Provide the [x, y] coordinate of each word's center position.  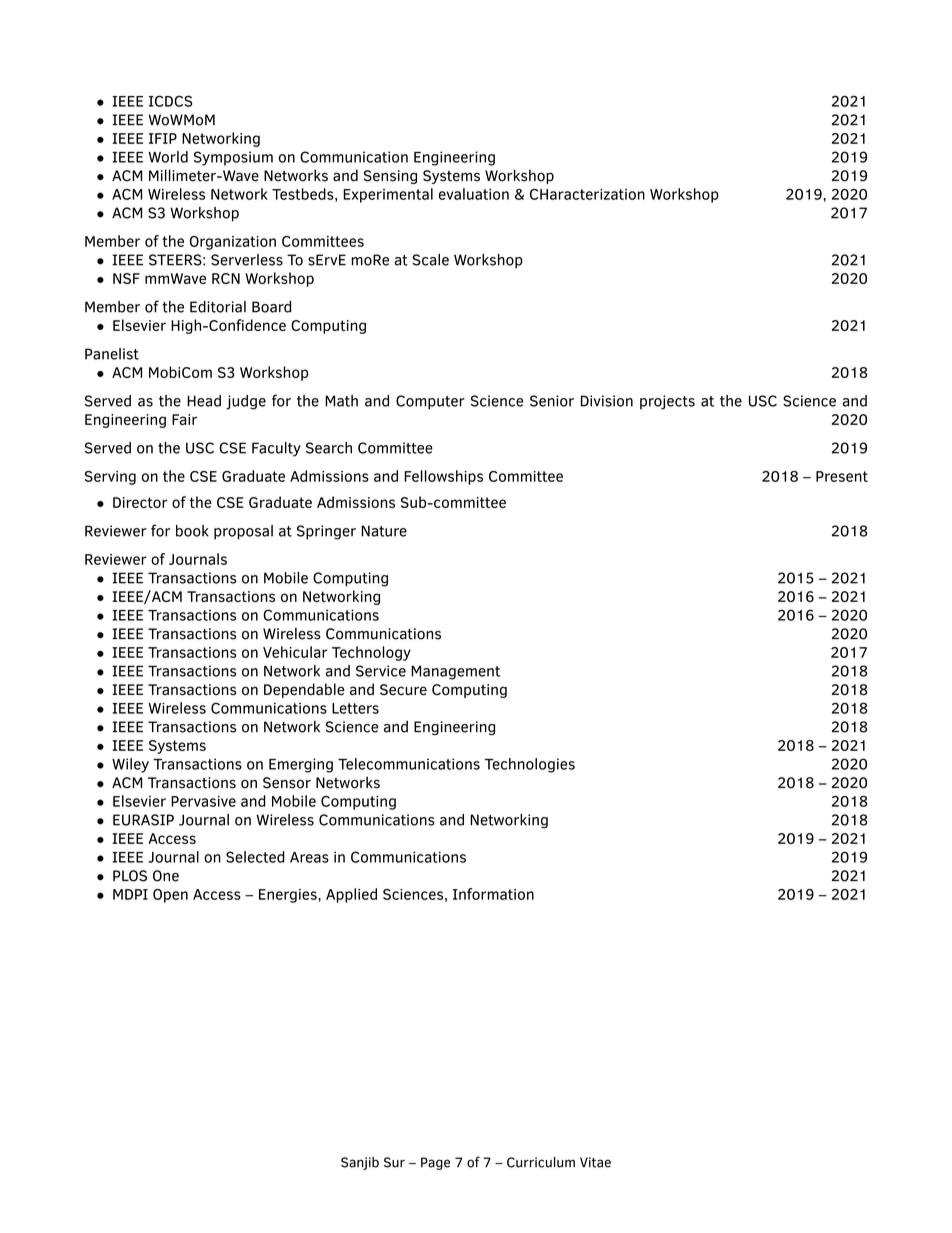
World [168, 157]
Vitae [595, 1162]
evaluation [474, 194]
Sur [394, 1162]
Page [435, 1163]
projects [667, 402]
